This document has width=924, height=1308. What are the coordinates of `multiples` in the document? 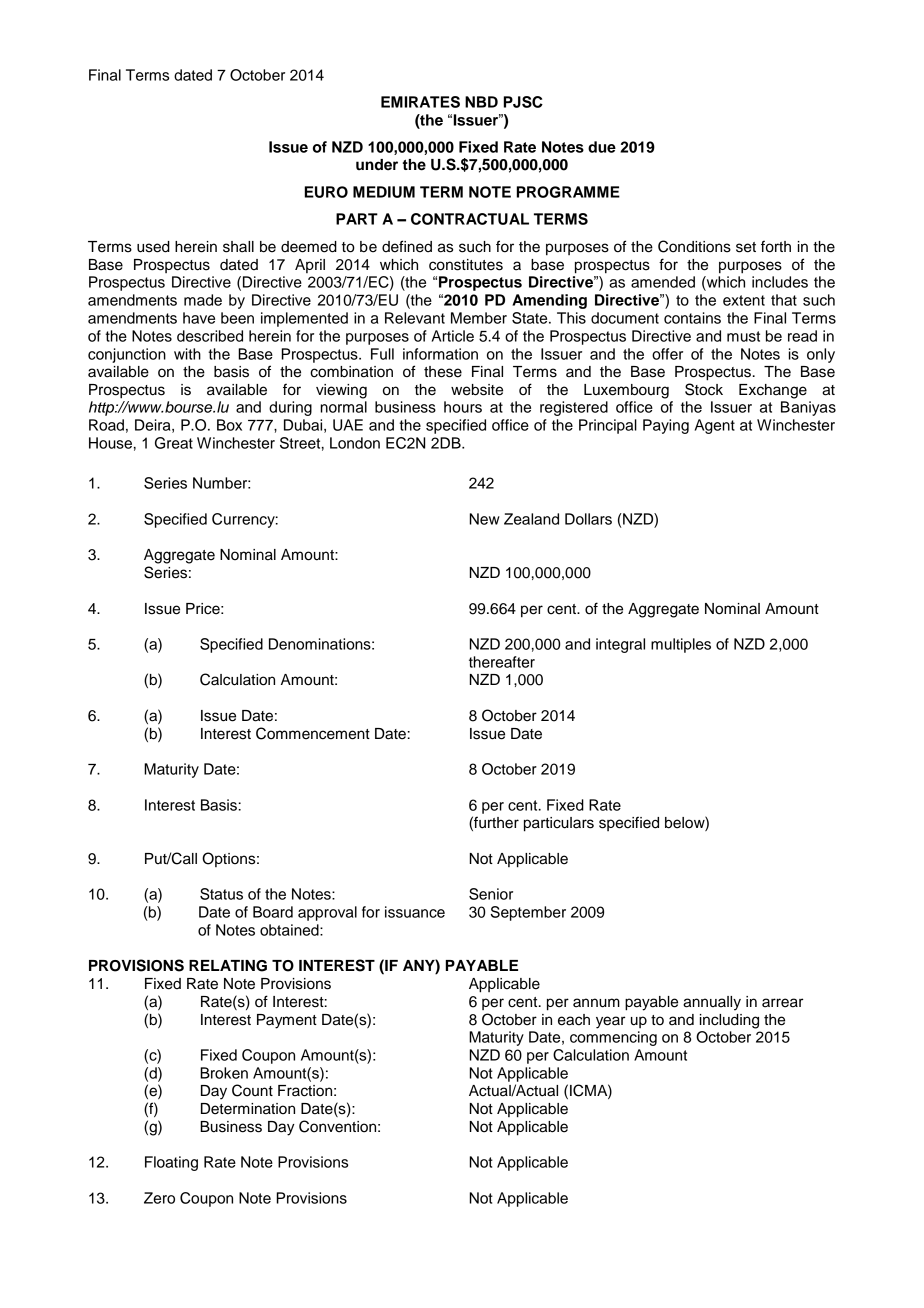 It's located at (681, 645).
